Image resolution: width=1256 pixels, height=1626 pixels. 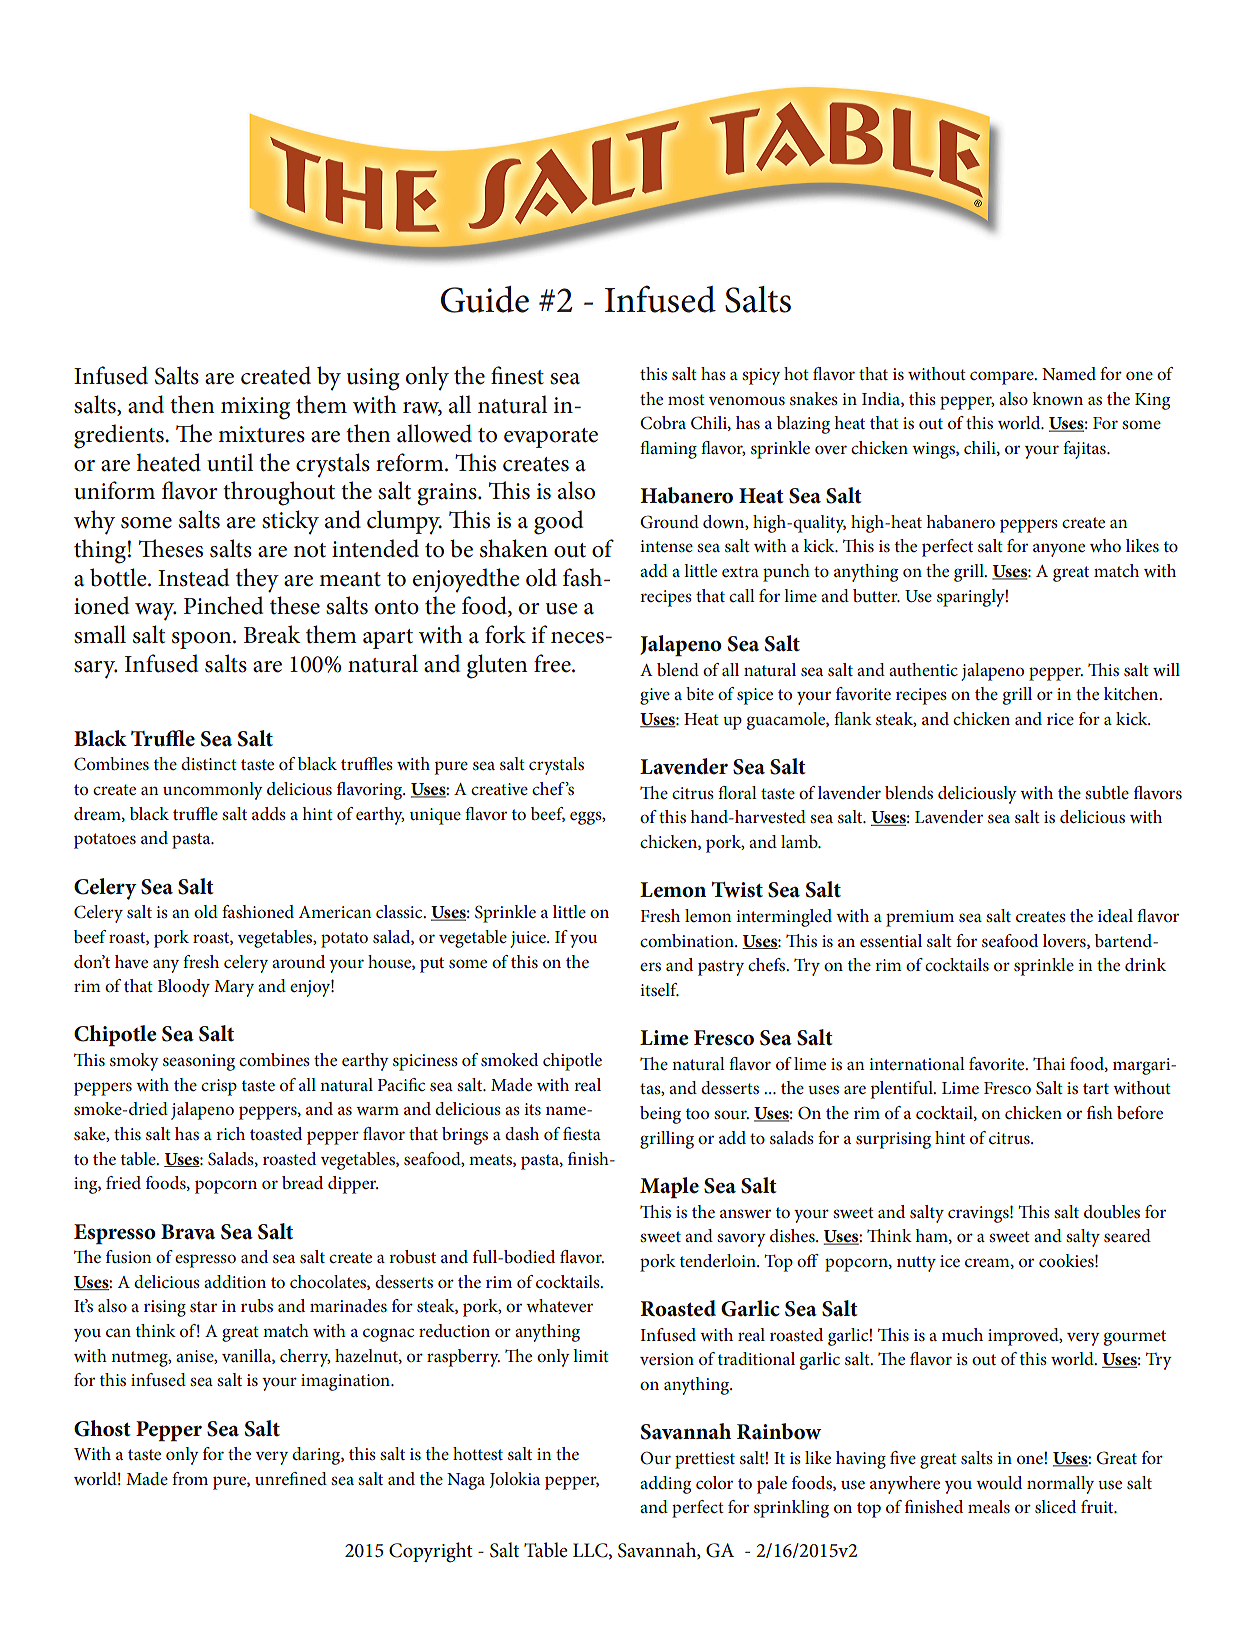 I want to click on mixing, so click(x=255, y=408).
